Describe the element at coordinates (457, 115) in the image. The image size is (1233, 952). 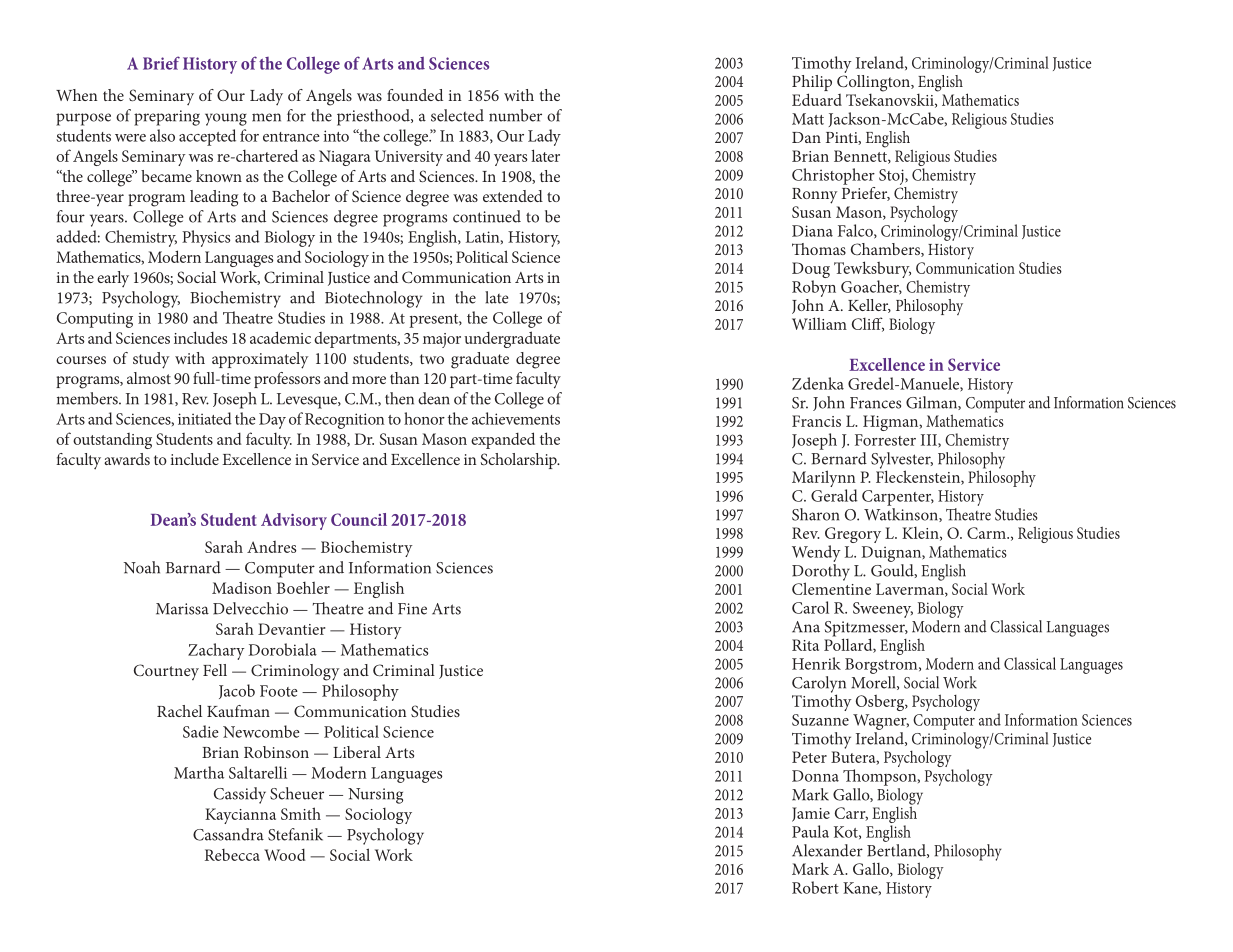
I see `selected` at that location.
